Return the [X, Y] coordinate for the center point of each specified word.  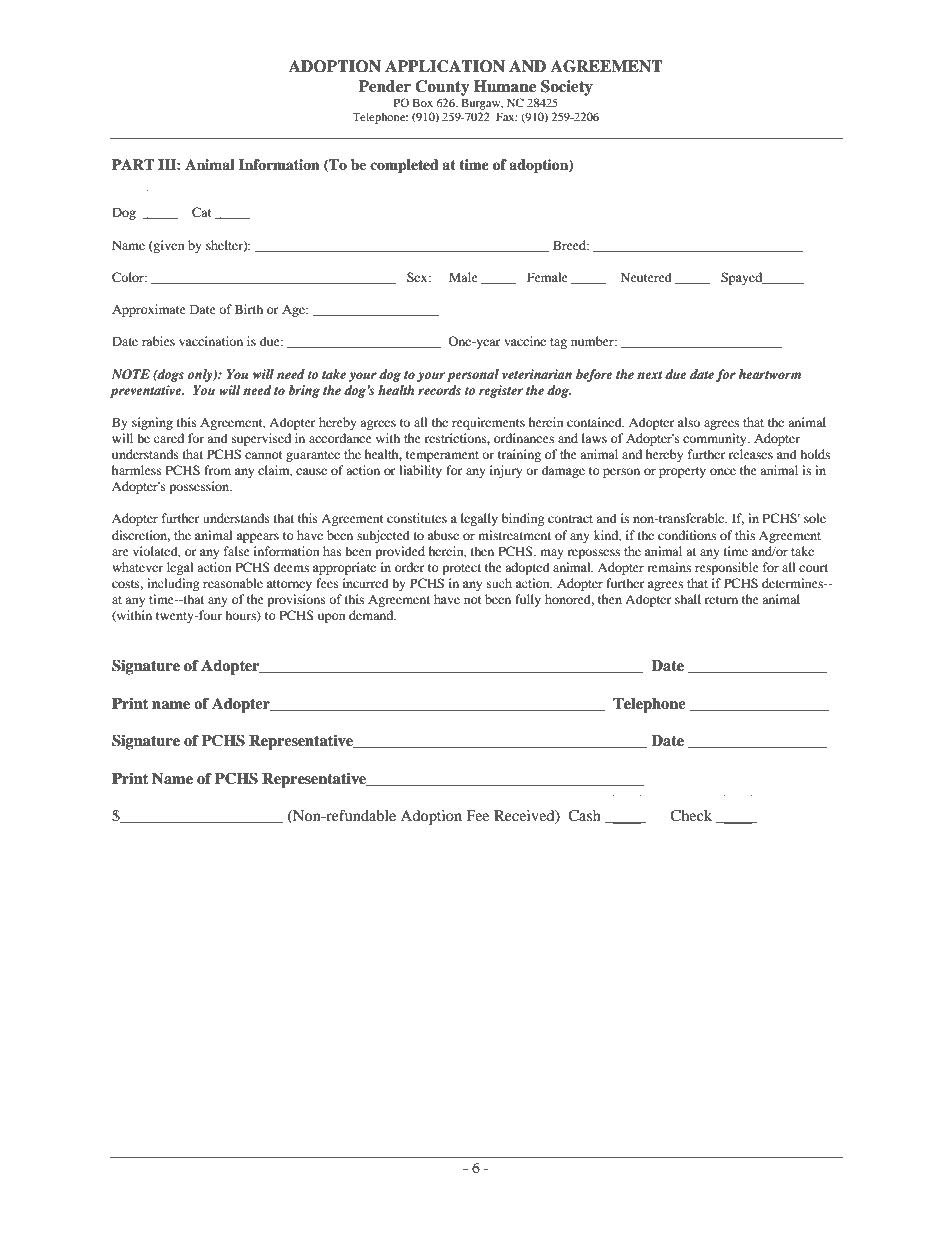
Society [567, 88]
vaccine [525, 341]
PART [133, 164]
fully [528, 600]
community [716, 439]
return [721, 600]
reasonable [233, 583]
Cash [584, 816]
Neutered [646, 277]
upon [331, 618]
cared [169, 438]
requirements [488, 423]
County [442, 88]
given [168, 246]
